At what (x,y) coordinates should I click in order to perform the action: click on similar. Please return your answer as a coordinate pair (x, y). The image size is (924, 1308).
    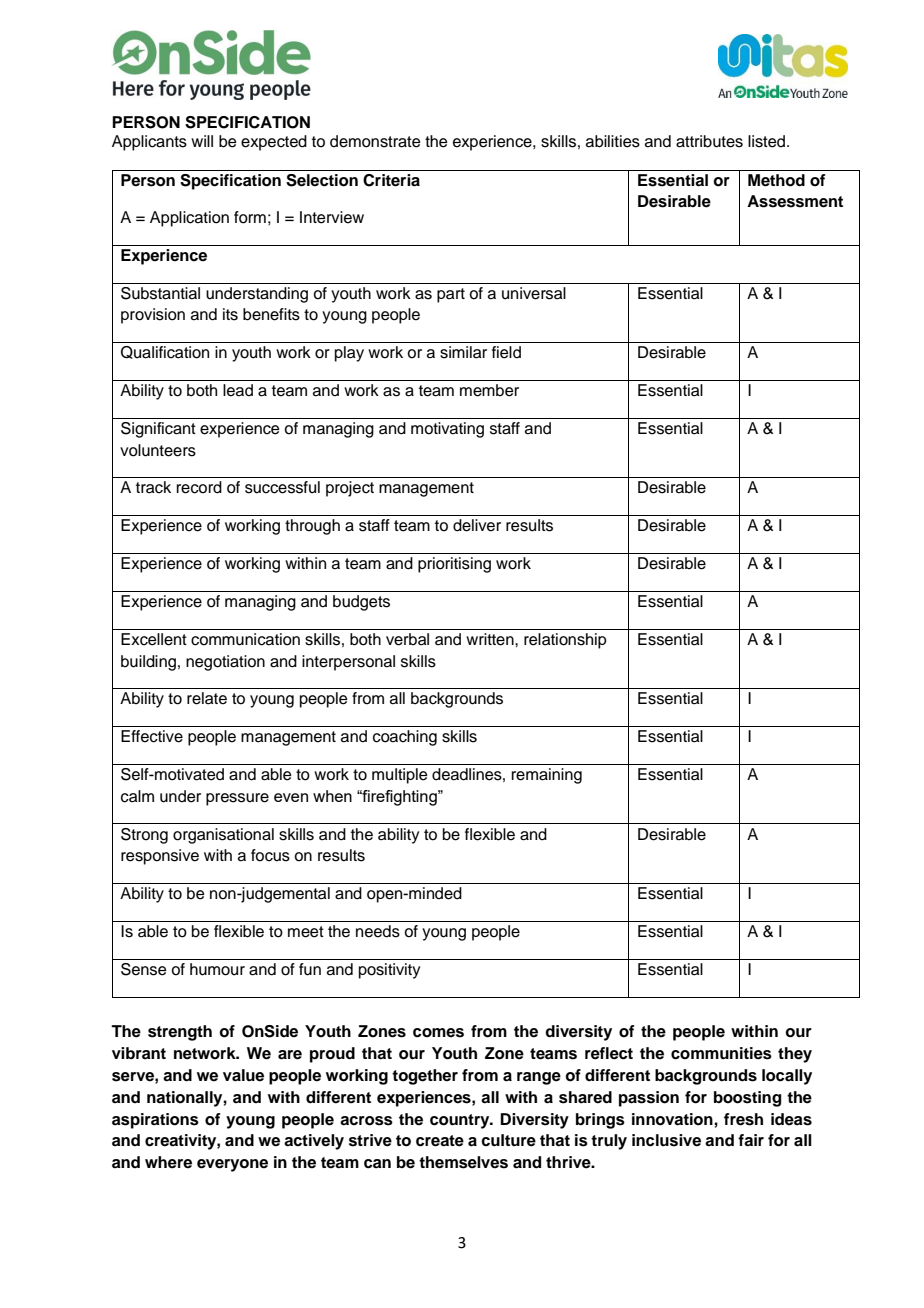
    Looking at the image, I should click on (463, 352).
